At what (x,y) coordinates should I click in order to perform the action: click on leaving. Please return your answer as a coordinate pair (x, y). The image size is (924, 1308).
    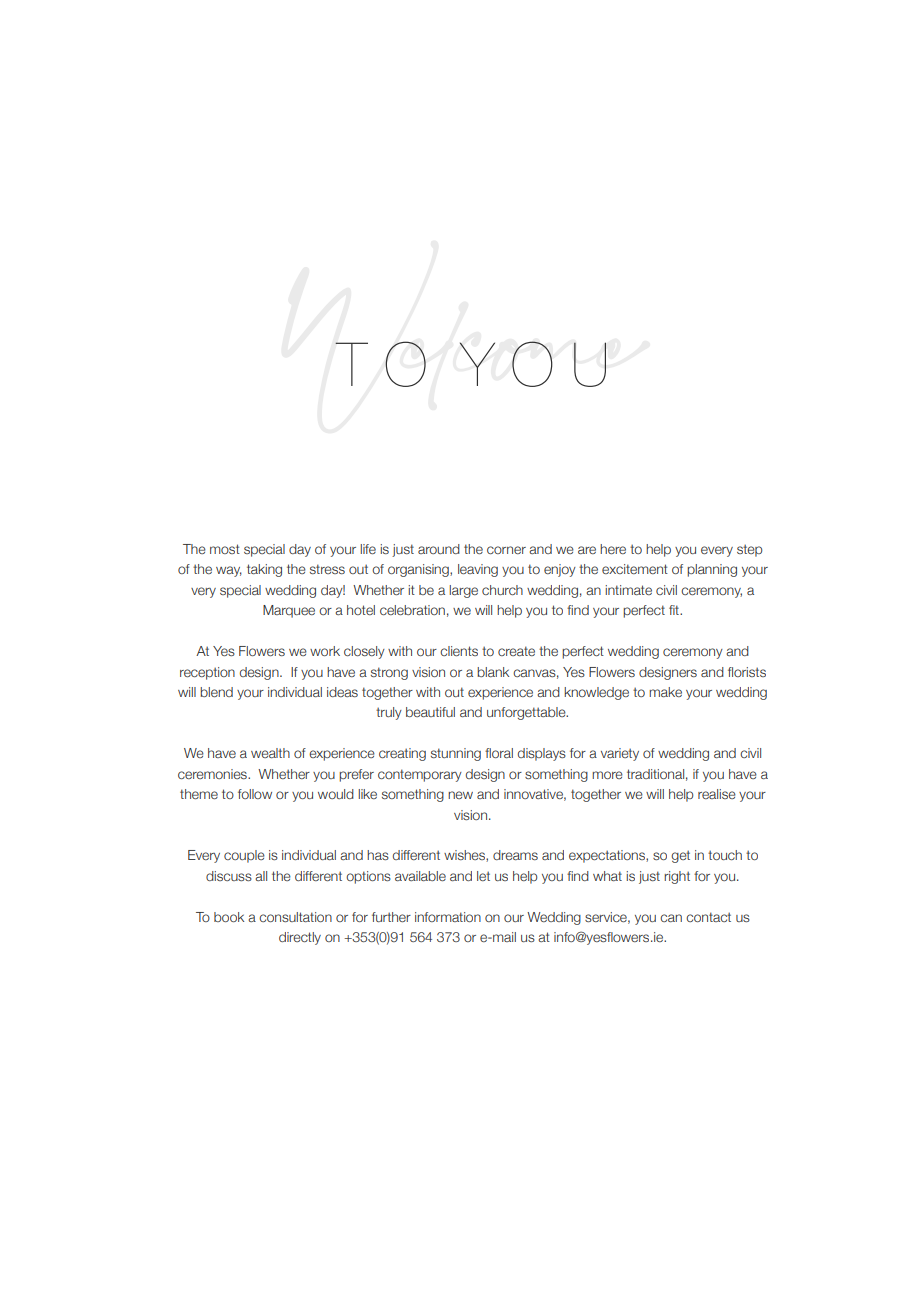
    Looking at the image, I should click on (478, 570).
